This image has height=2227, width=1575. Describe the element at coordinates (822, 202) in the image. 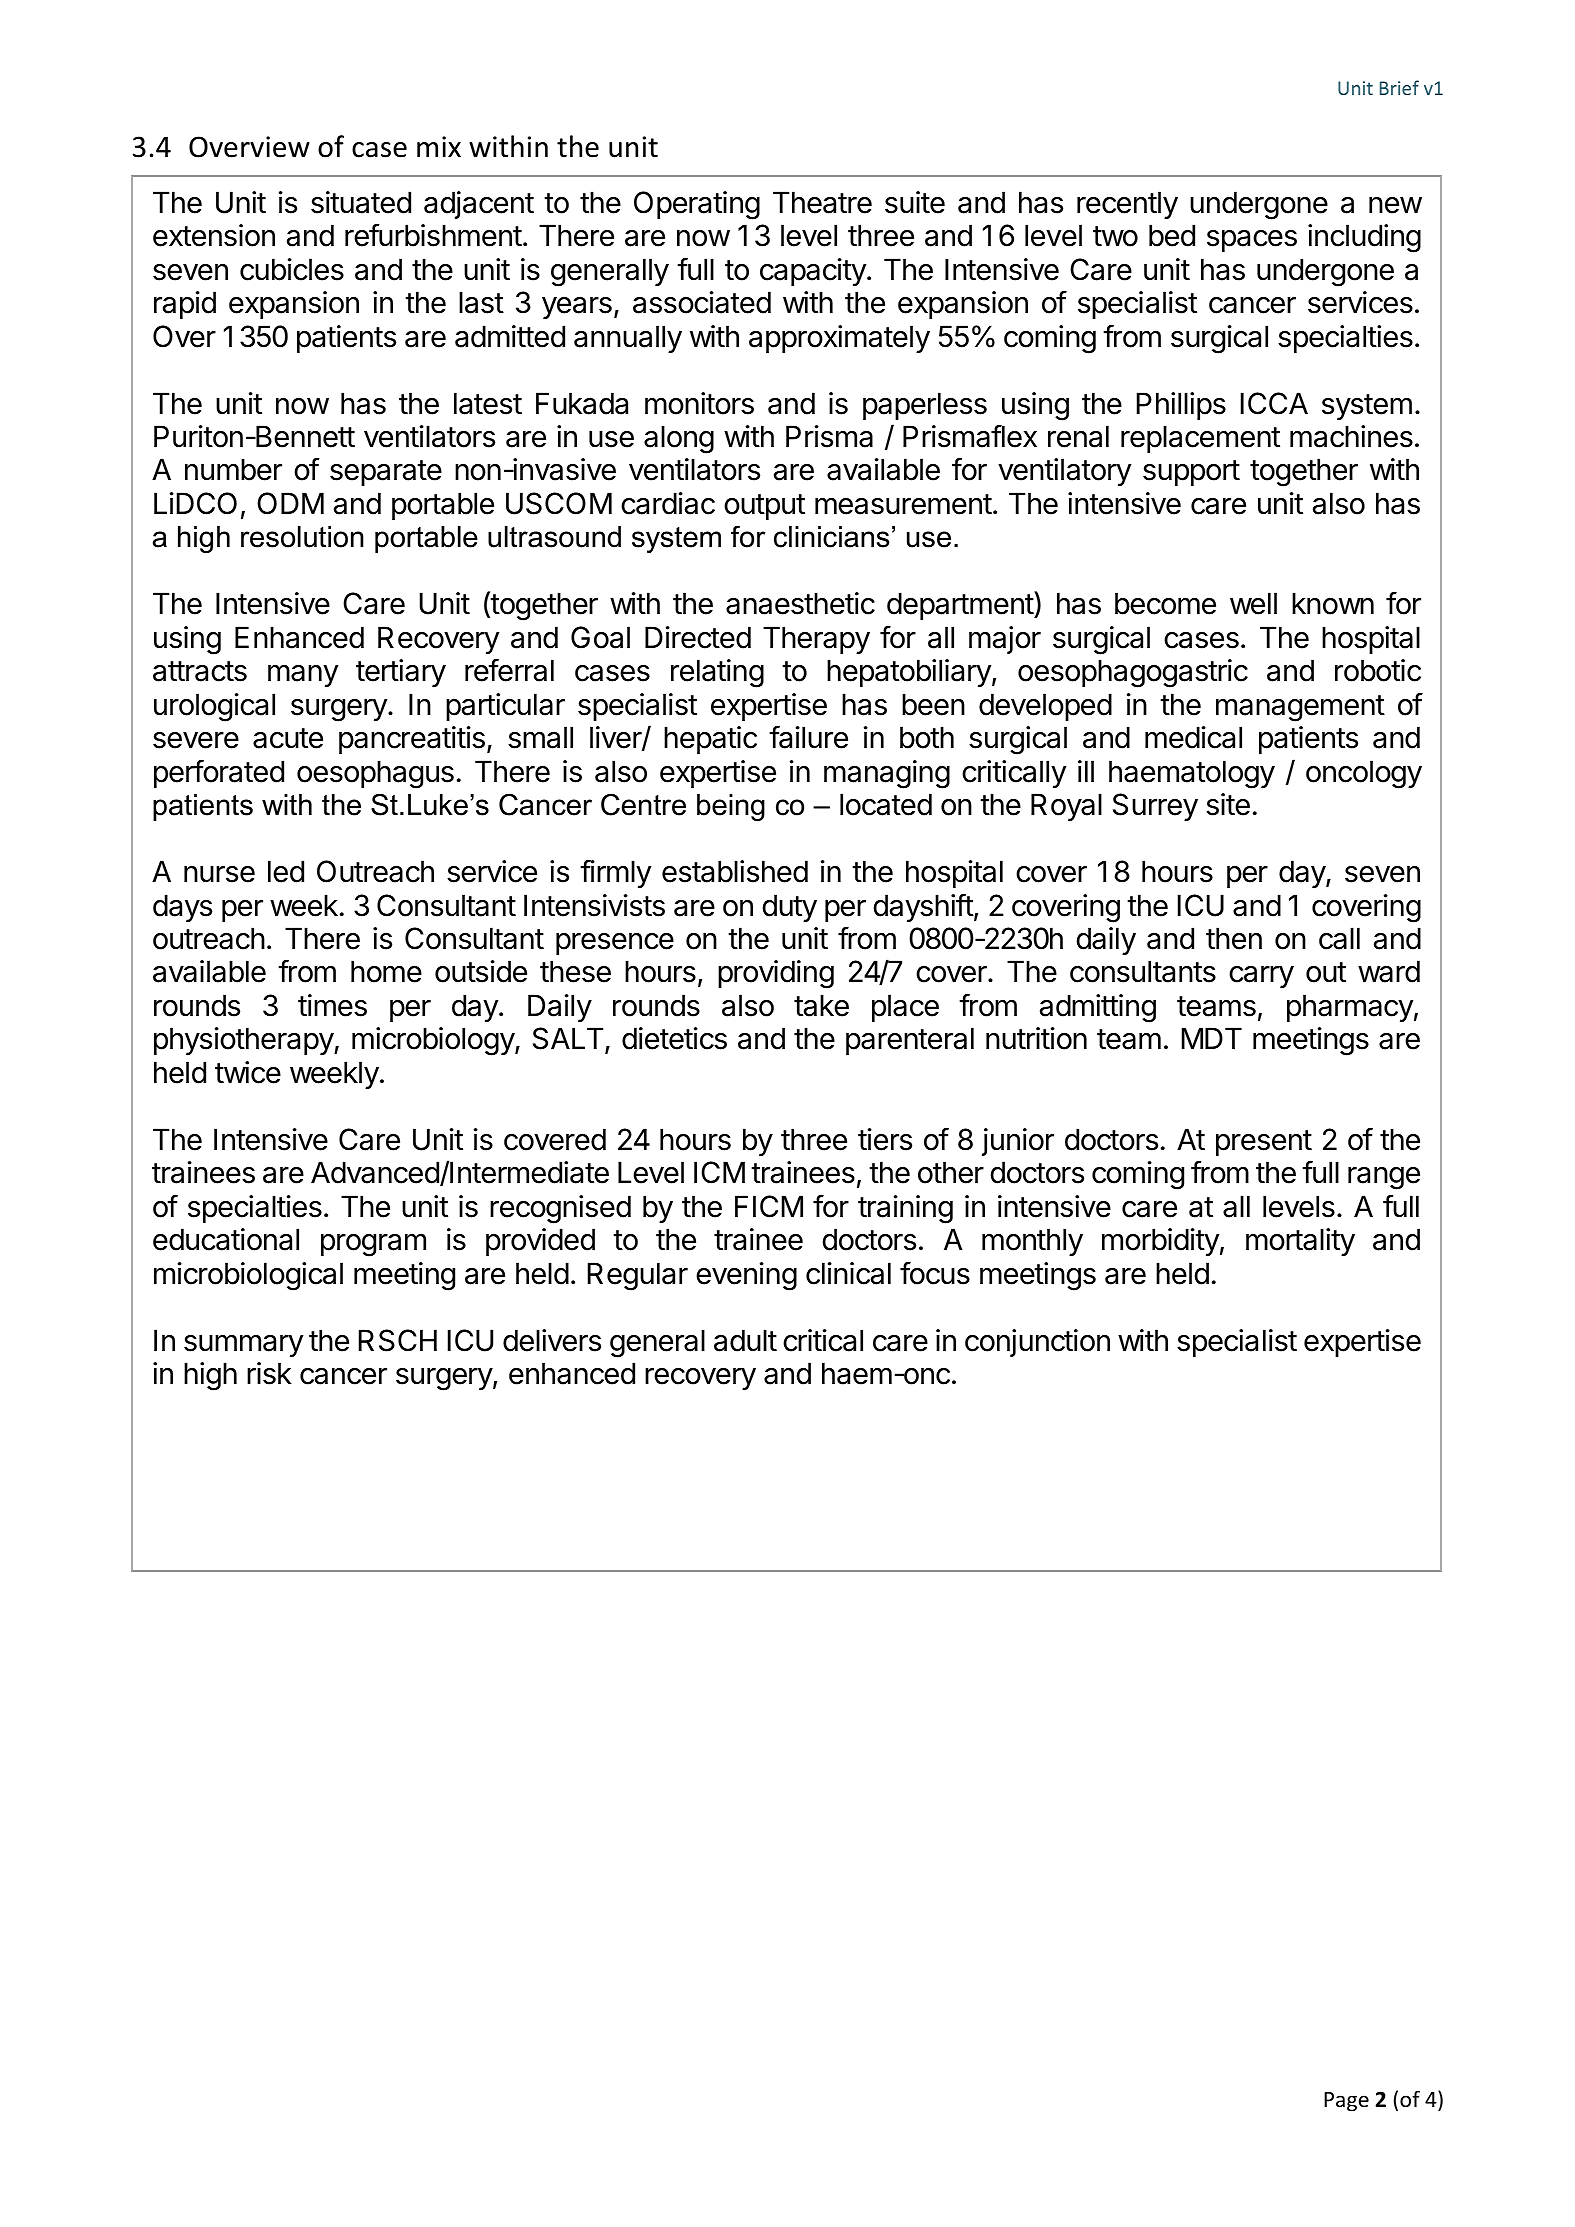

I see `Theatre` at that location.
